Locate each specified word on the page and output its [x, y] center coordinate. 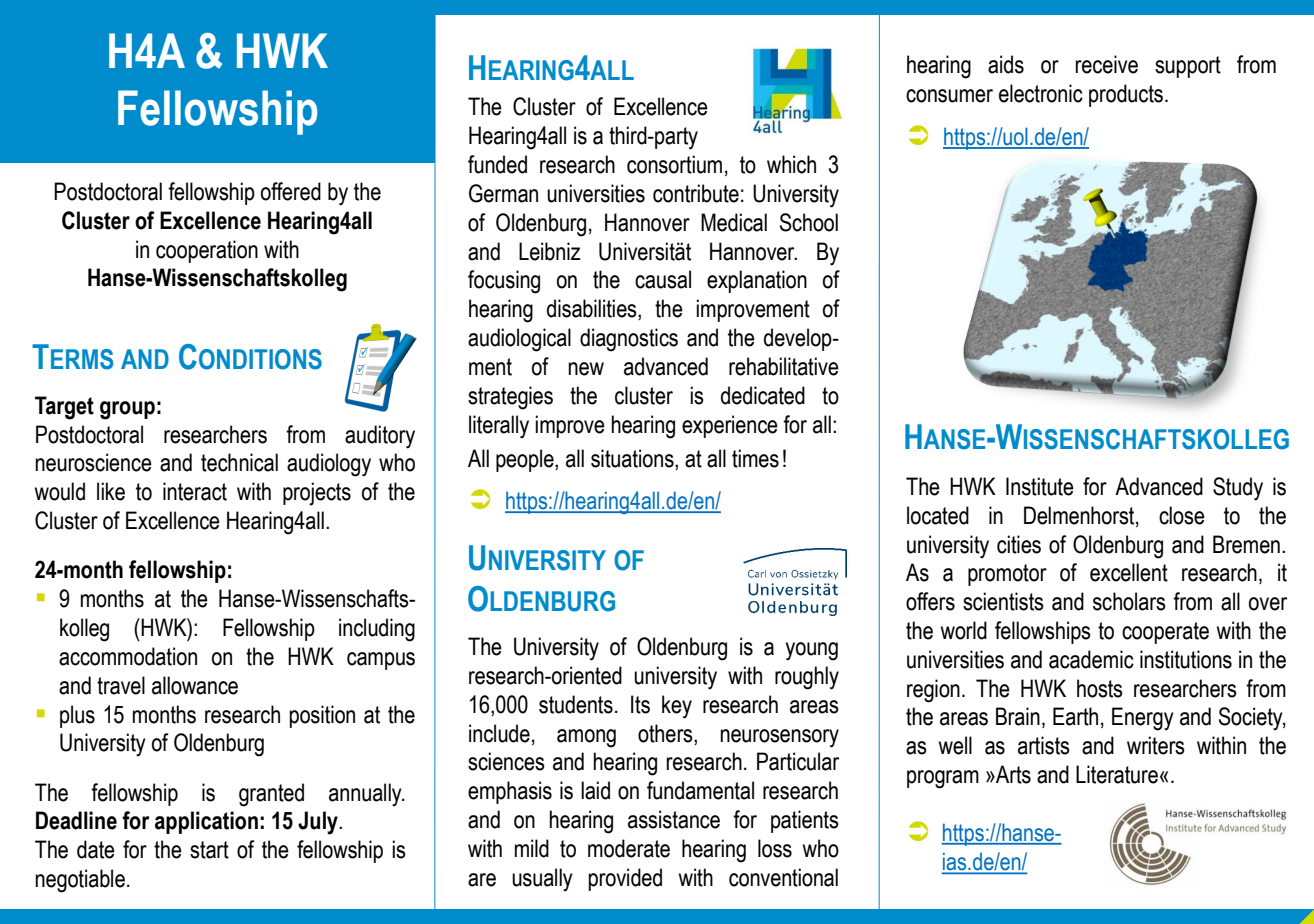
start [209, 850]
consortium [674, 164]
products [1127, 95]
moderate [629, 848]
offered [291, 191]
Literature [1117, 774]
